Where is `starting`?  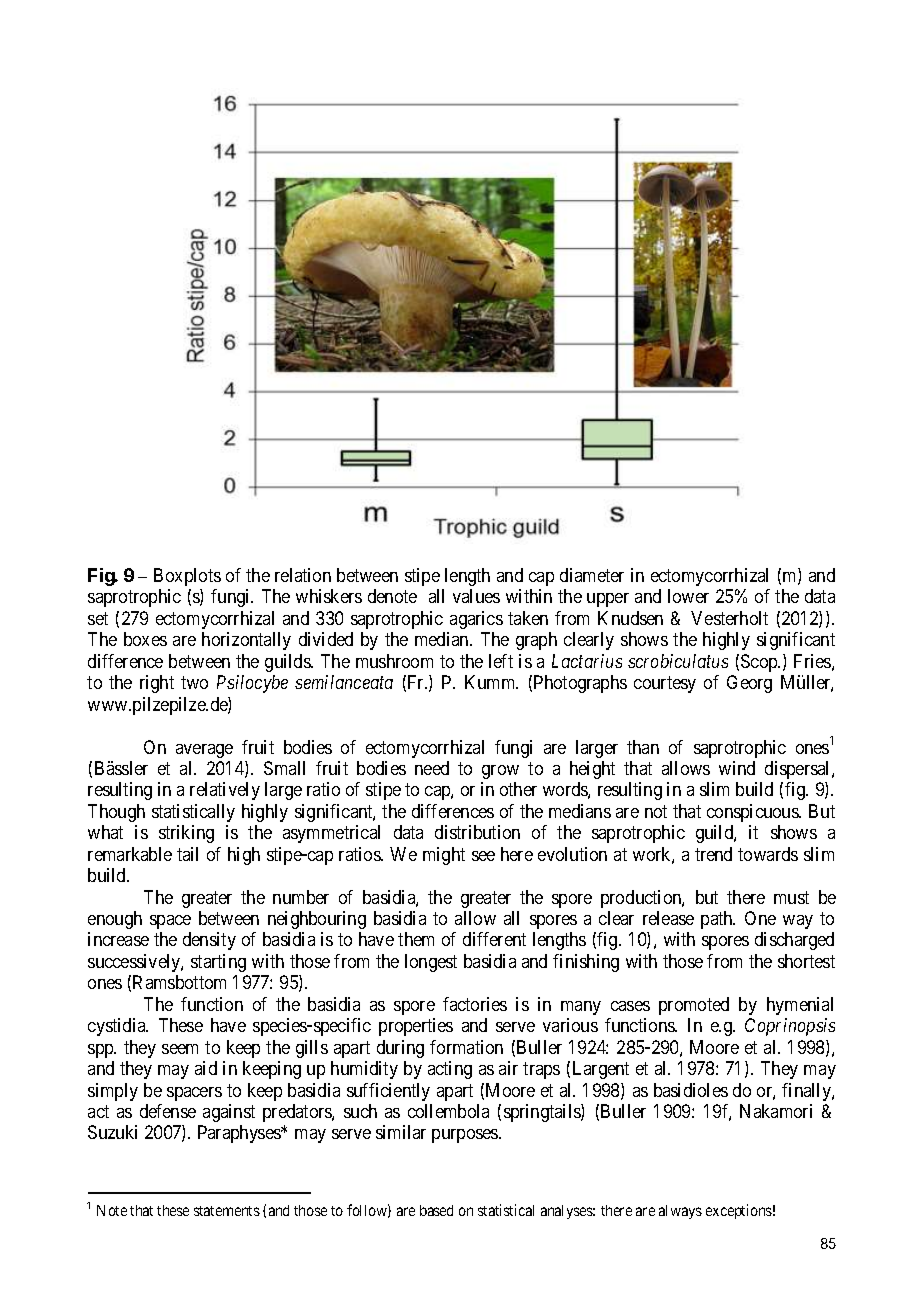
starting is located at coordinates (218, 963).
